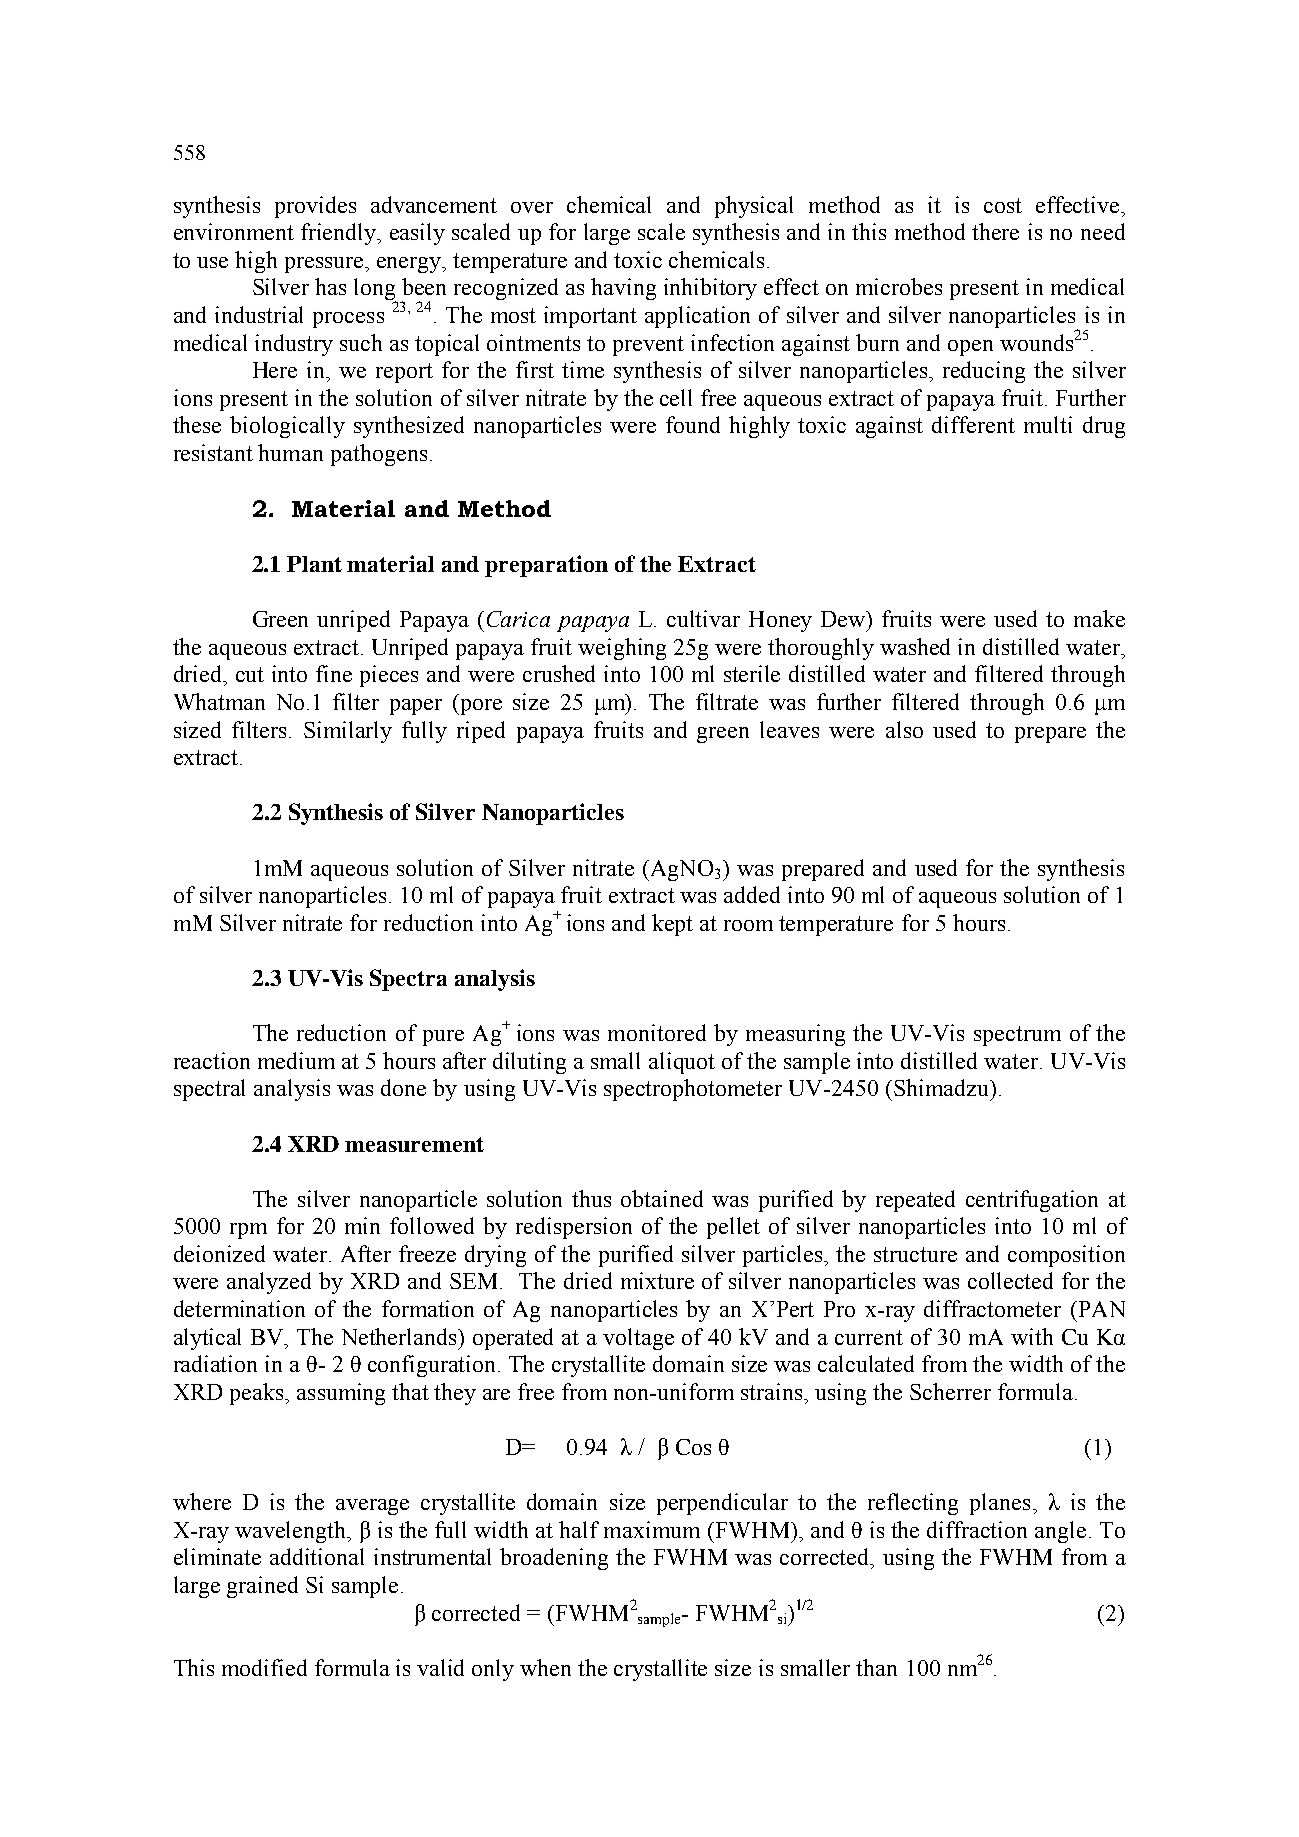  Describe the element at coordinates (623, 289) in the screenshot. I see `having` at that location.
